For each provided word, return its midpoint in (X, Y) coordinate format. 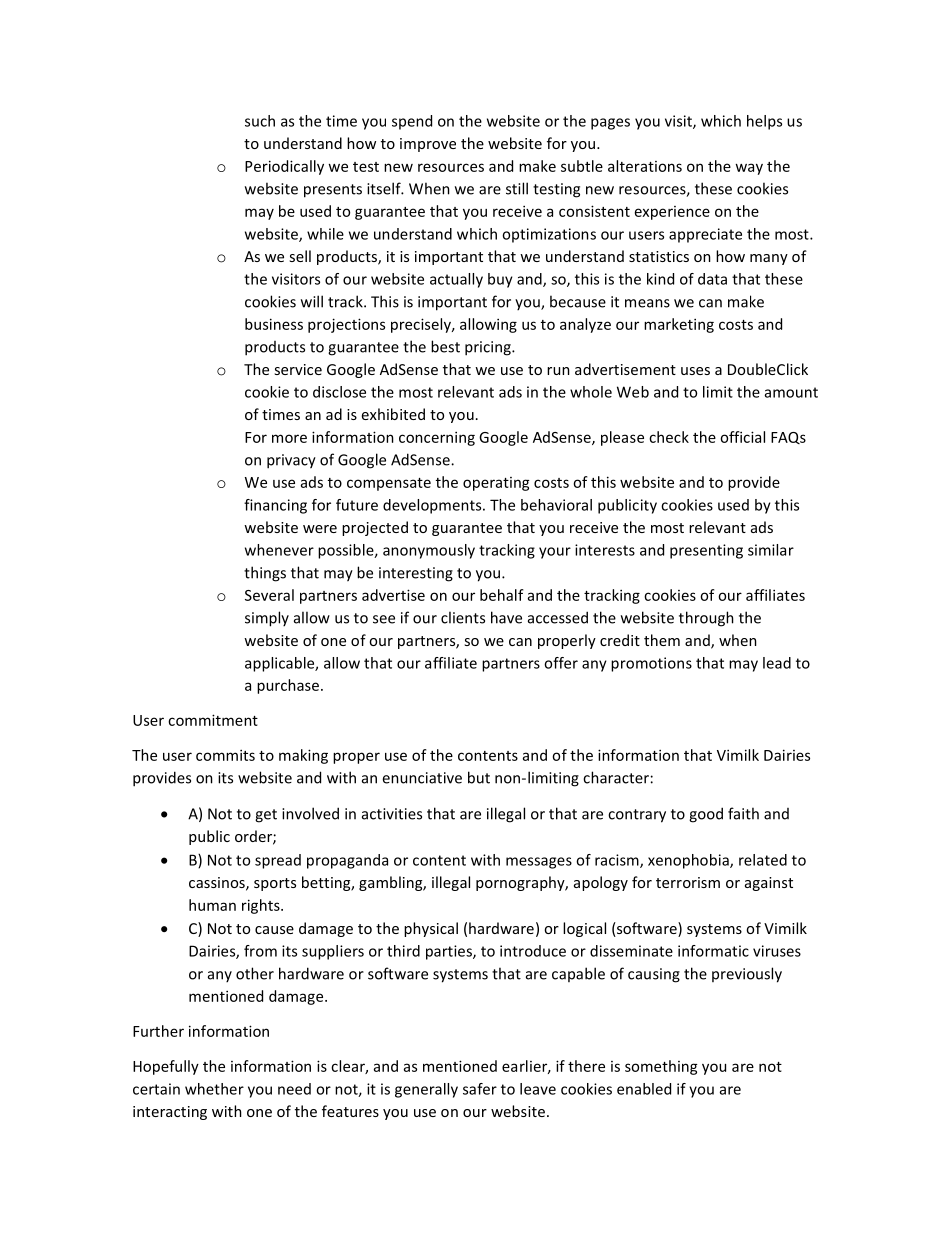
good (706, 815)
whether (214, 1089)
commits (225, 755)
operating (496, 484)
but (479, 777)
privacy (291, 461)
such (260, 121)
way (749, 169)
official (742, 437)
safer (480, 1089)
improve (428, 145)
